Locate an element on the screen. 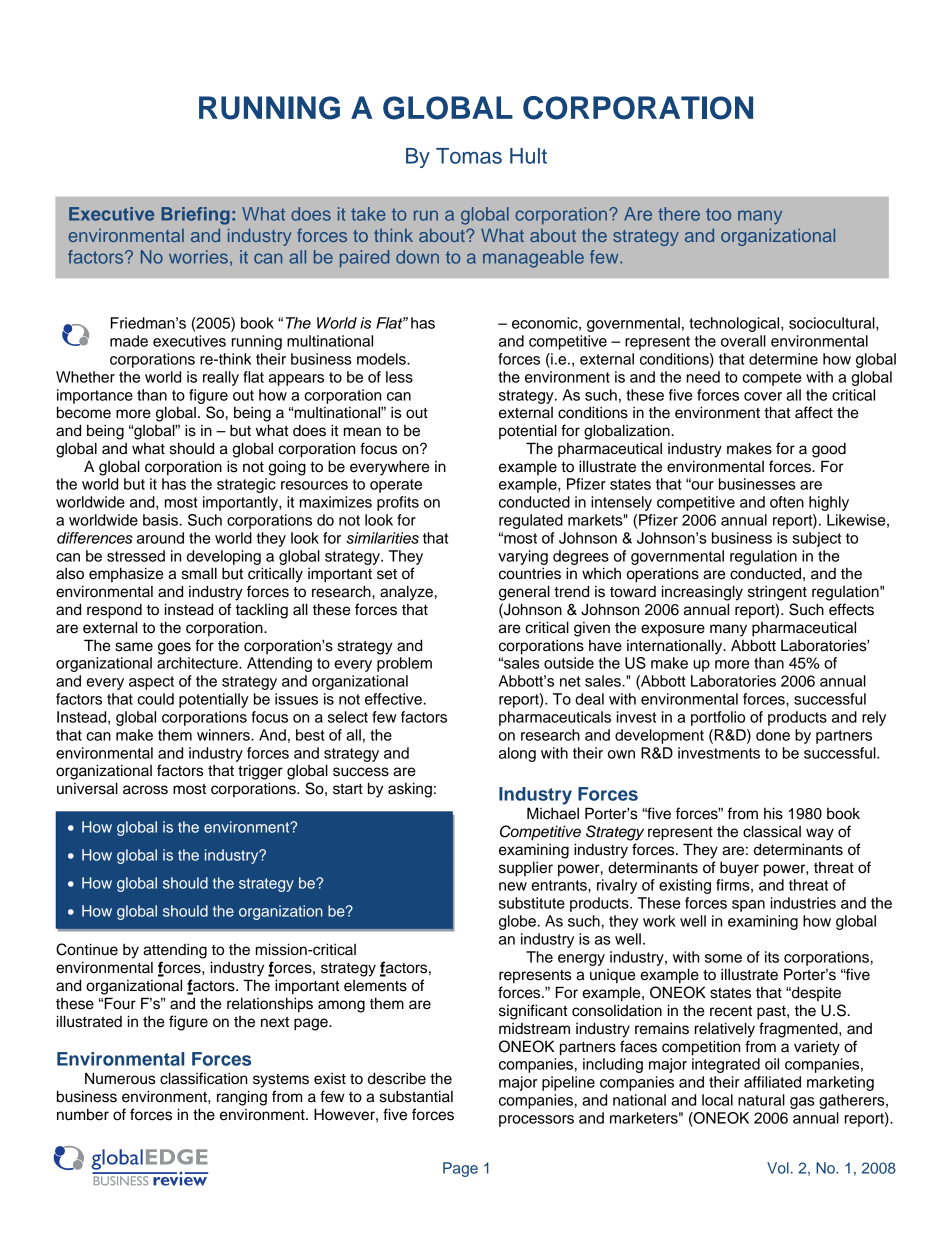  problem is located at coordinates (404, 664).
